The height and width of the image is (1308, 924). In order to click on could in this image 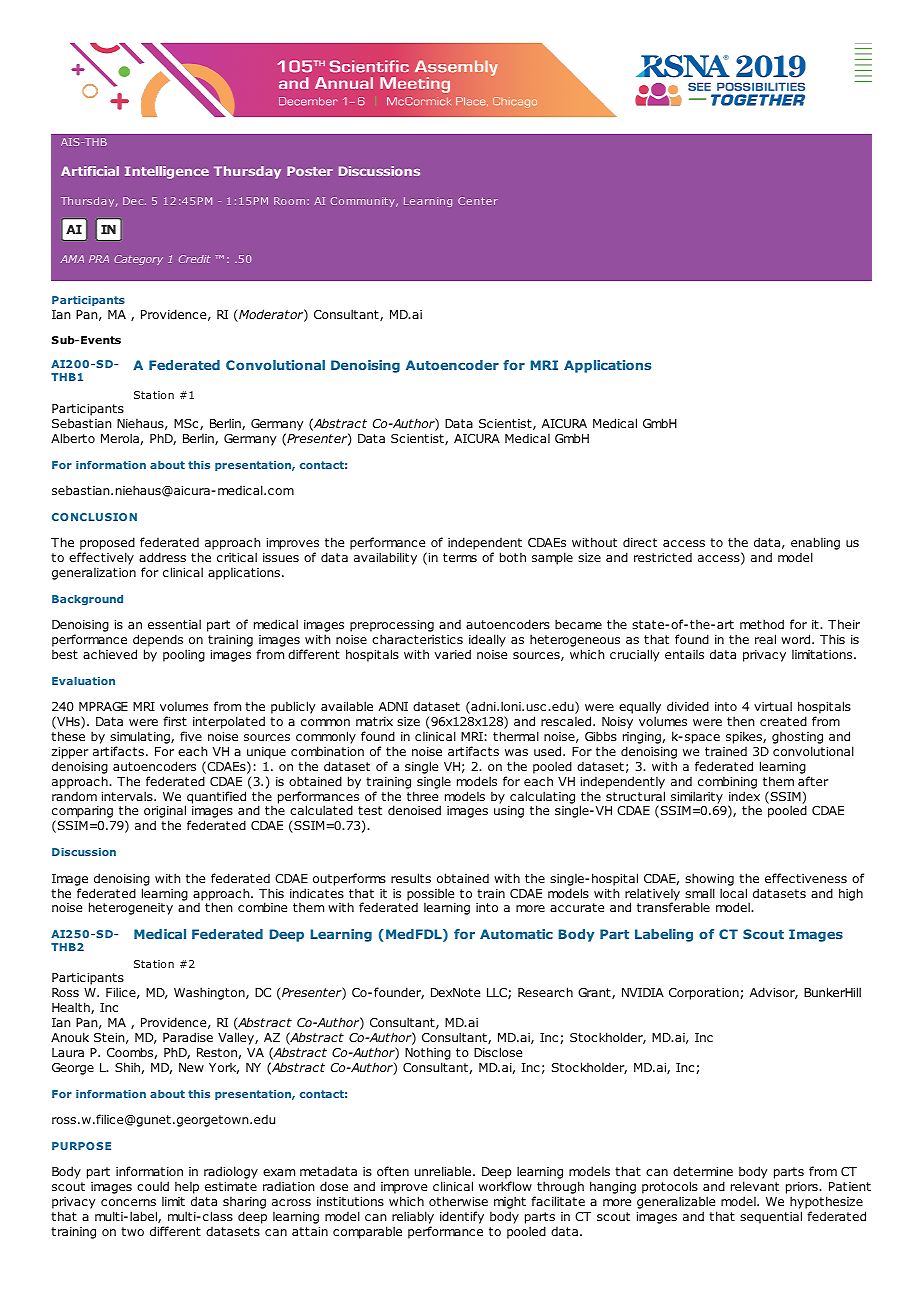, I will do `click(153, 1186)`.
